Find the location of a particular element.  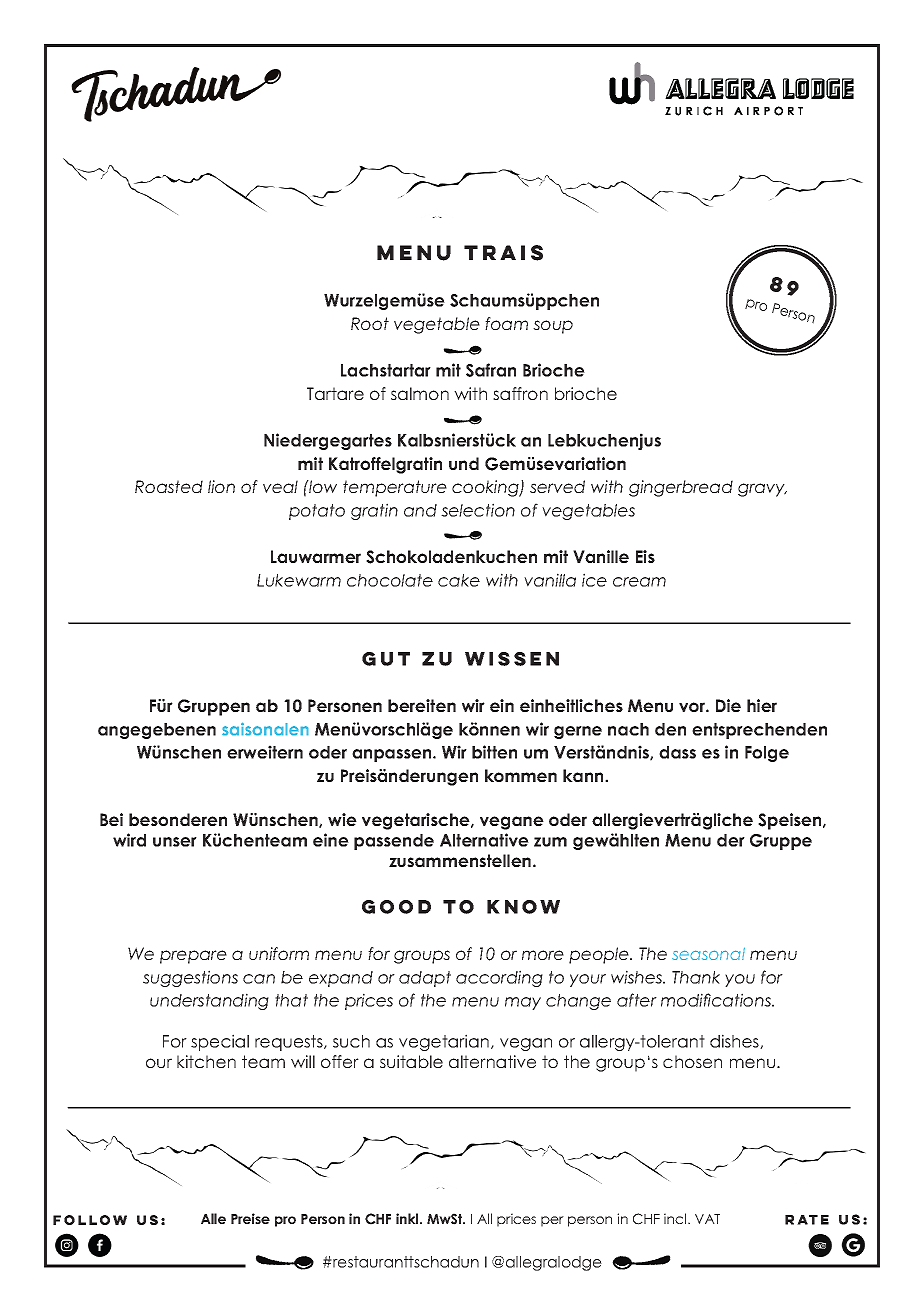

dass is located at coordinates (677, 752).
